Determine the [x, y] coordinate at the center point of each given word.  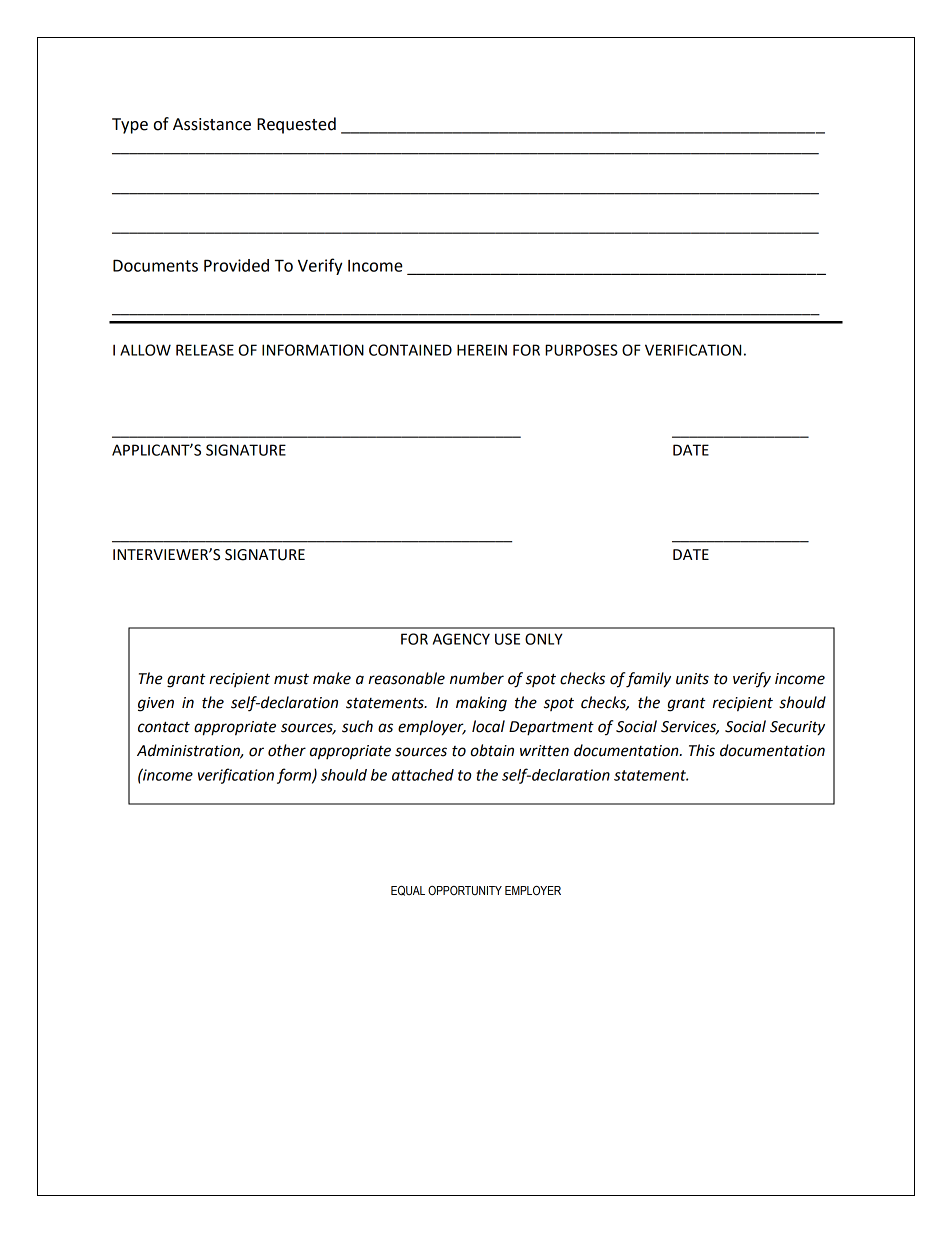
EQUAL [408, 891]
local [488, 726]
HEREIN [482, 350]
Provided [236, 265]
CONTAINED [410, 350]
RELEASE [205, 350]
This [702, 750]
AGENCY [461, 639]
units [692, 679]
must [291, 679]
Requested [296, 125]
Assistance [212, 124]
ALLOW [145, 350]
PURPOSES [581, 350]
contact [164, 727]
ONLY [544, 639]
